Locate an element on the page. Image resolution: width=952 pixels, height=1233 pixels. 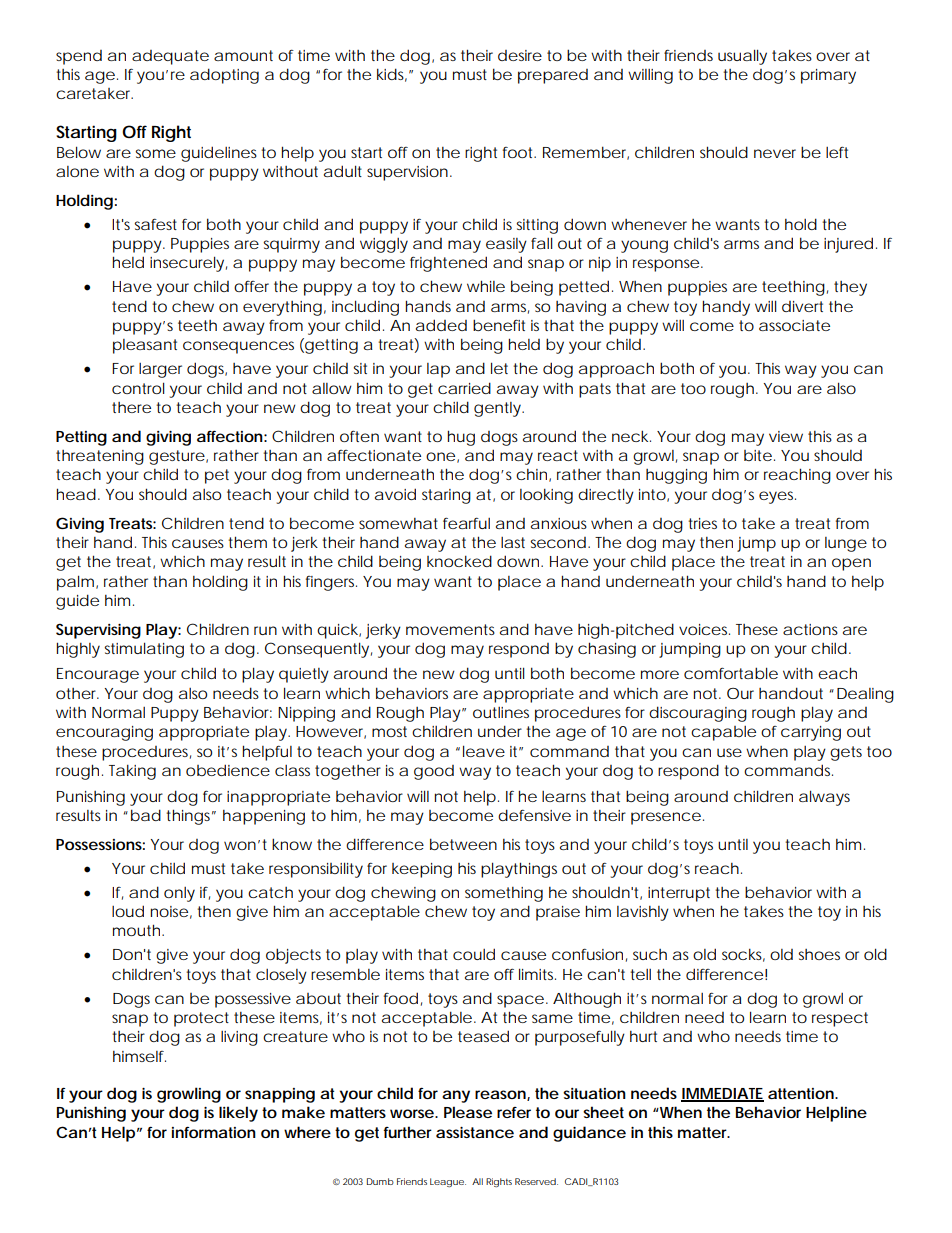
only is located at coordinates (179, 894).
